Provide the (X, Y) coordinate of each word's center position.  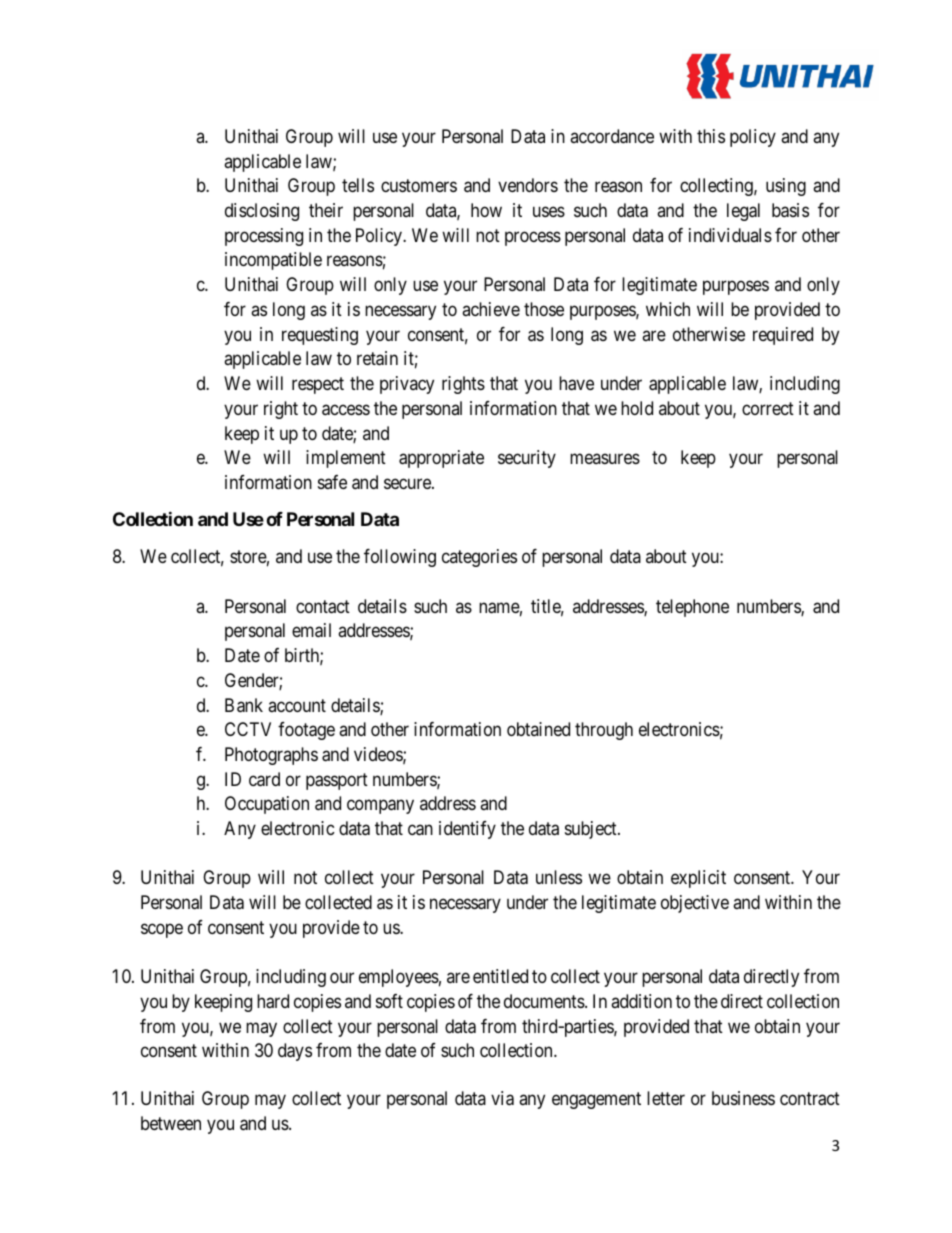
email (311, 630)
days (295, 1052)
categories (479, 558)
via (502, 1098)
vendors (528, 185)
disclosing (262, 212)
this (711, 136)
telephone (692, 608)
